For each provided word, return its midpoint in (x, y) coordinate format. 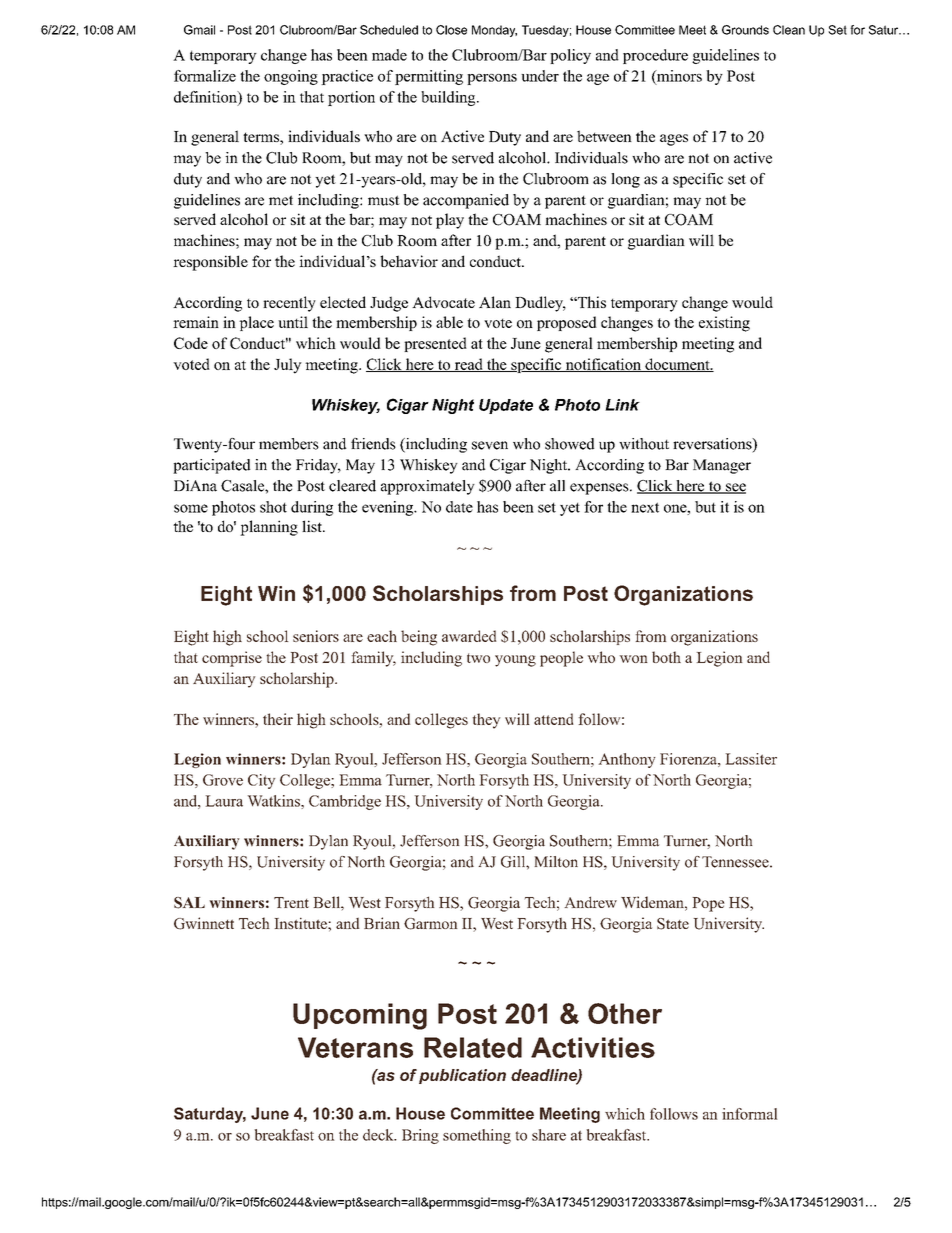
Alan (495, 302)
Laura (224, 801)
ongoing (291, 77)
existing (724, 324)
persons (492, 79)
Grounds (745, 30)
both (666, 657)
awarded (469, 636)
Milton (556, 862)
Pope (708, 904)
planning (269, 528)
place (256, 323)
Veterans (355, 1047)
